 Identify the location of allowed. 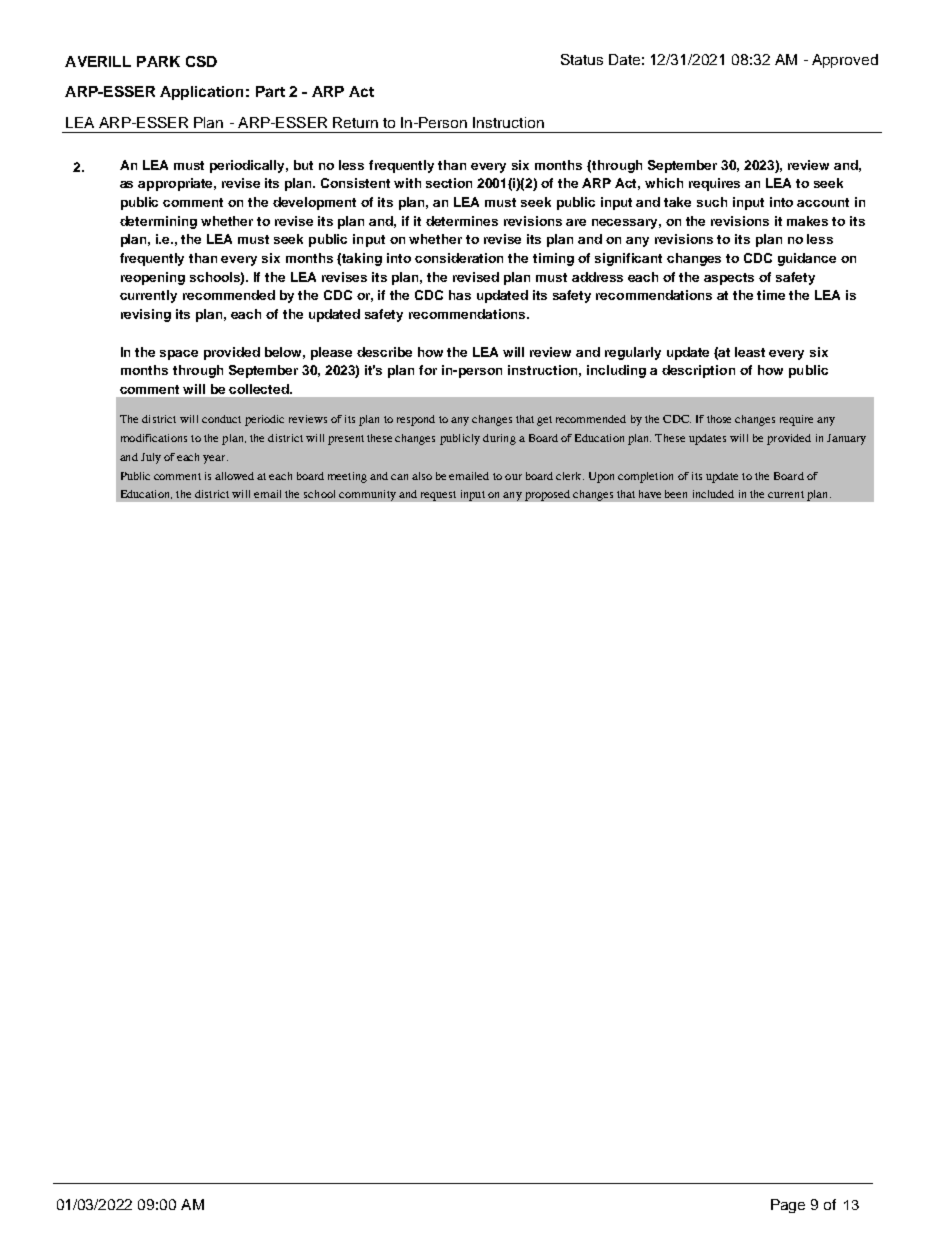
(234, 476).
